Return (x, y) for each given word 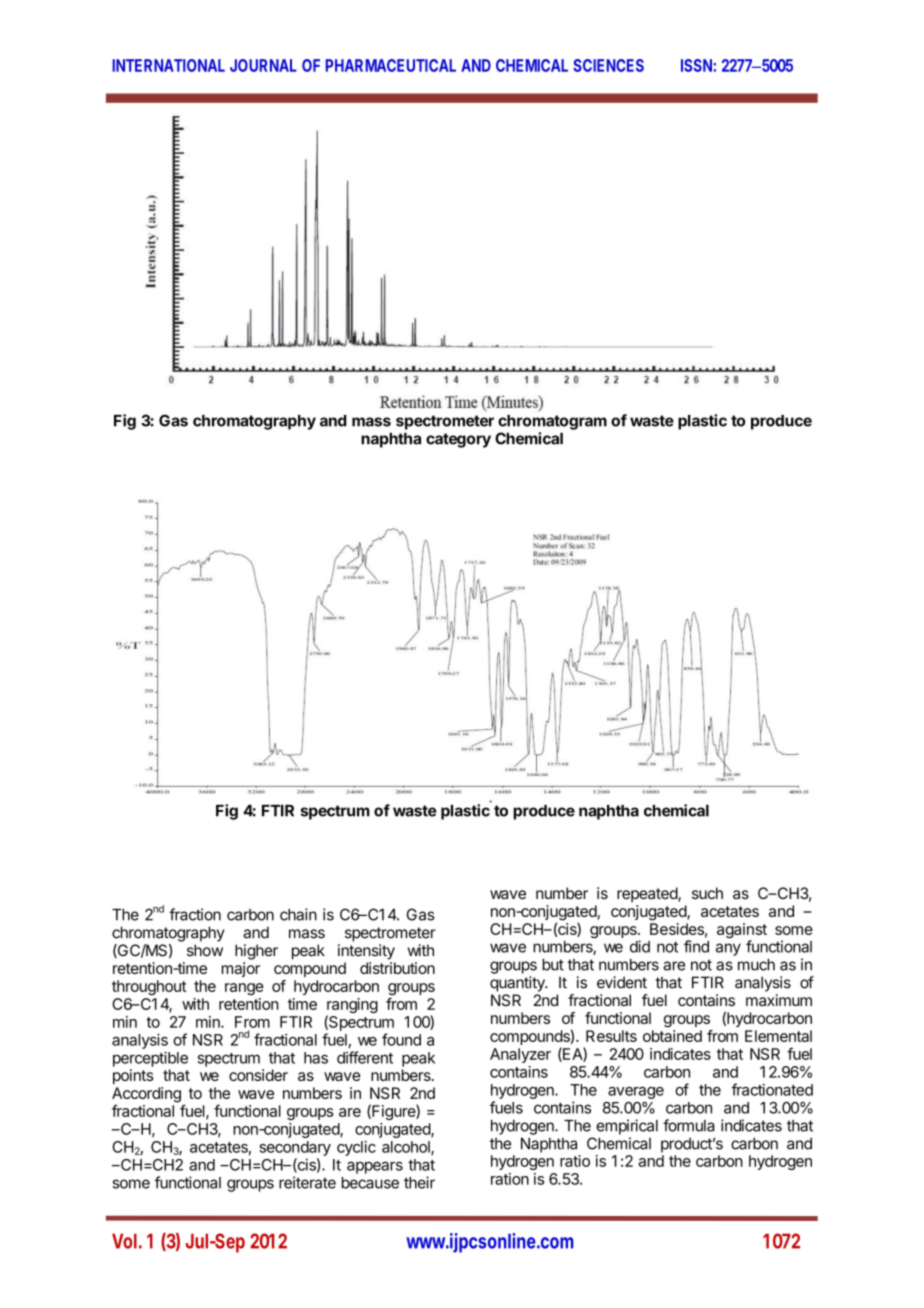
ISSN (697, 65)
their (419, 1182)
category (458, 440)
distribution (397, 968)
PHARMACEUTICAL (391, 65)
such (707, 893)
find (696, 946)
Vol (124, 1241)
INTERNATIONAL (168, 65)
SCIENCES (608, 65)
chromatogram (552, 422)
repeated (648, 894)
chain (298, 914)
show (205, 950)
